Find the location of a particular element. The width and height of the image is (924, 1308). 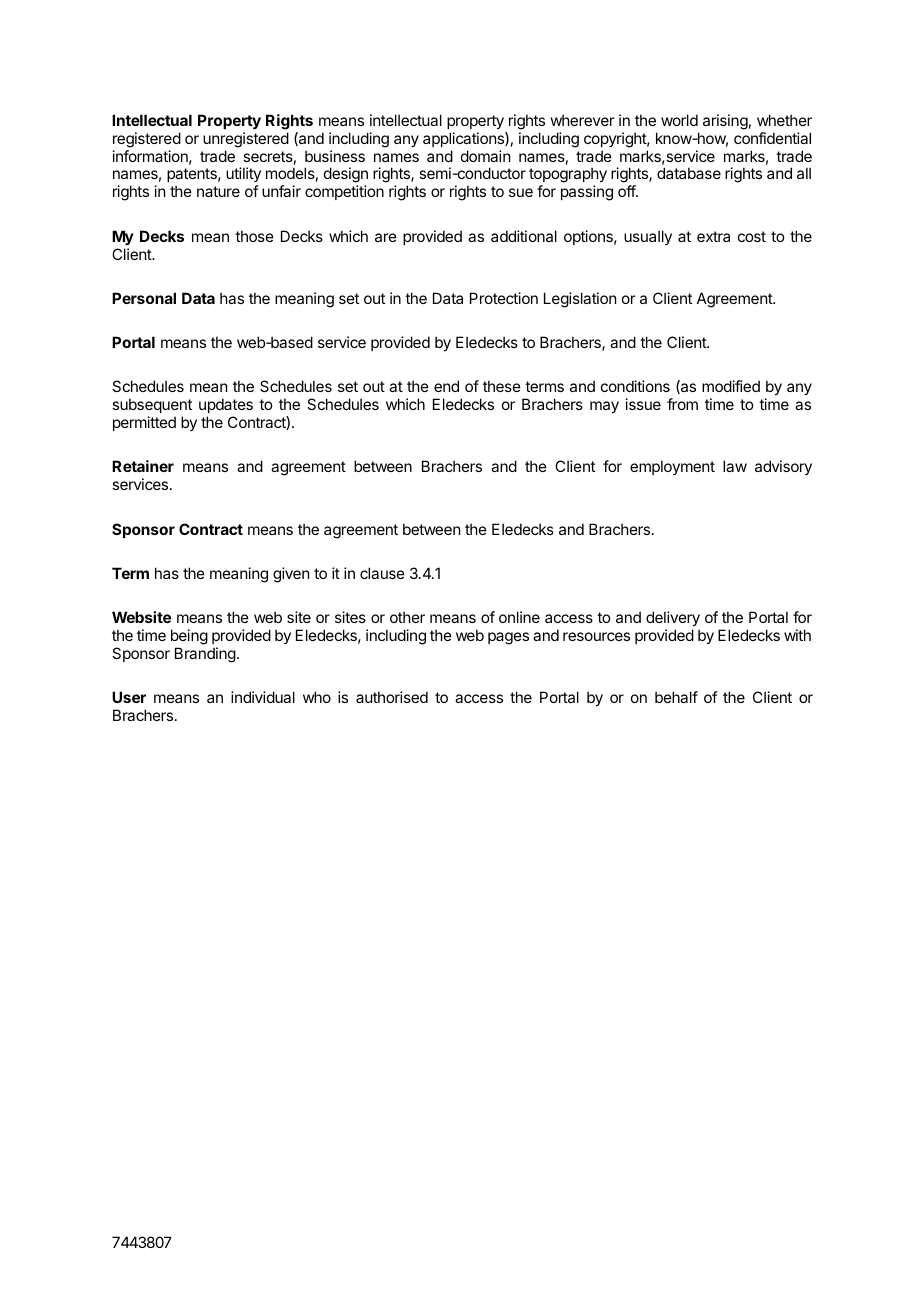

Legislation is located at coordinates (580, 300).
